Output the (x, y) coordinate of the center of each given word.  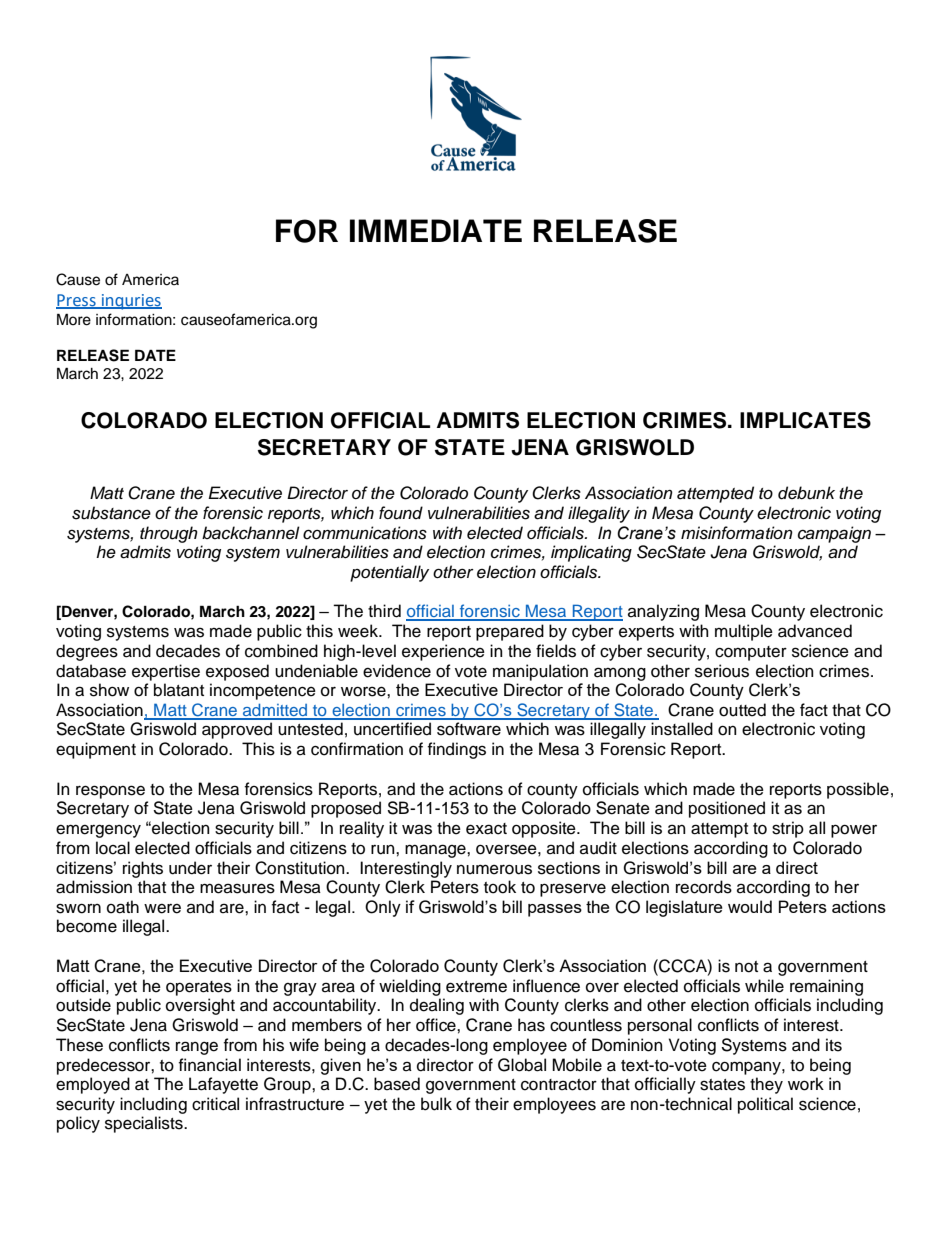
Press (77, 301)
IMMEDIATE (436, 230)
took (500, 887)
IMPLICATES (805, 420)
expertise (166, 672)
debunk (806, 493)
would (750, 906)
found (401, 513)
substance (111, 513)
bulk (436, 1104)
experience (443, 652)
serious (722, 671)
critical (215, 1104)
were (162, 908)
